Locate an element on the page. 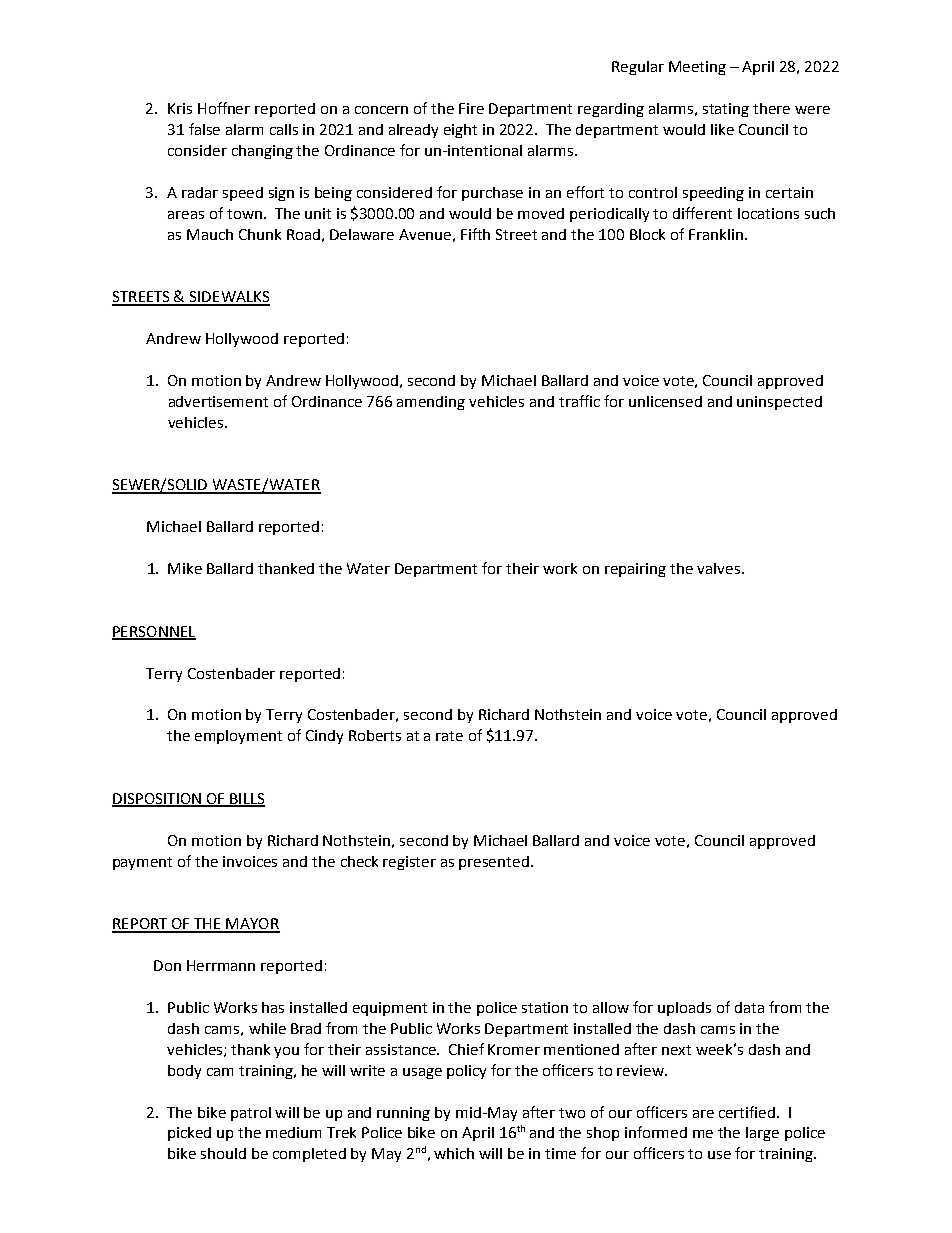 The width and height of the image is (952, 1233). data is located at coordinates (749, 1007).
